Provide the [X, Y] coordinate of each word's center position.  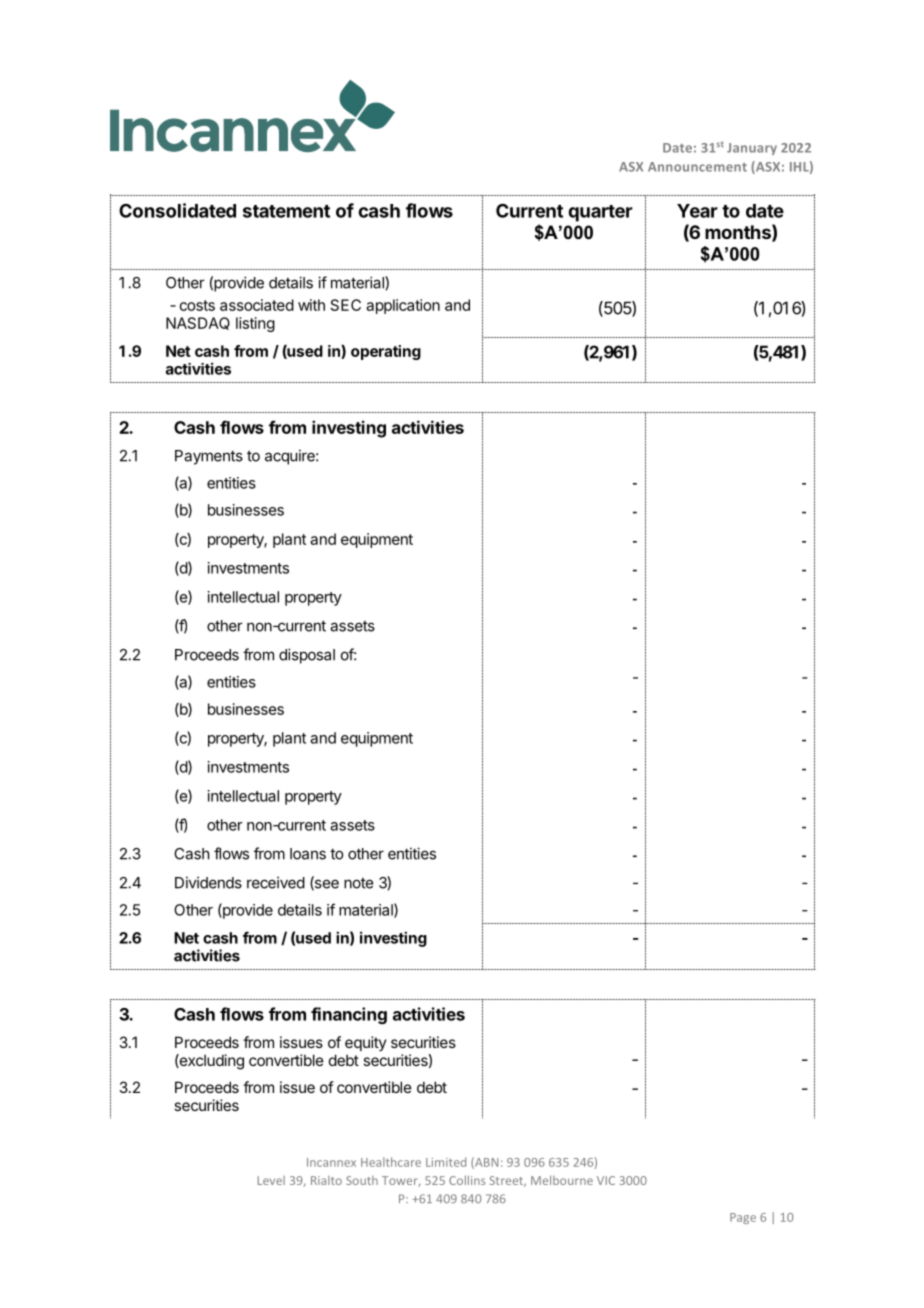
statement [286, 211]
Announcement [697, 167]
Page [743, 1218]
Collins [467, 1180]
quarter [600, 213]
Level [271, 1180]
